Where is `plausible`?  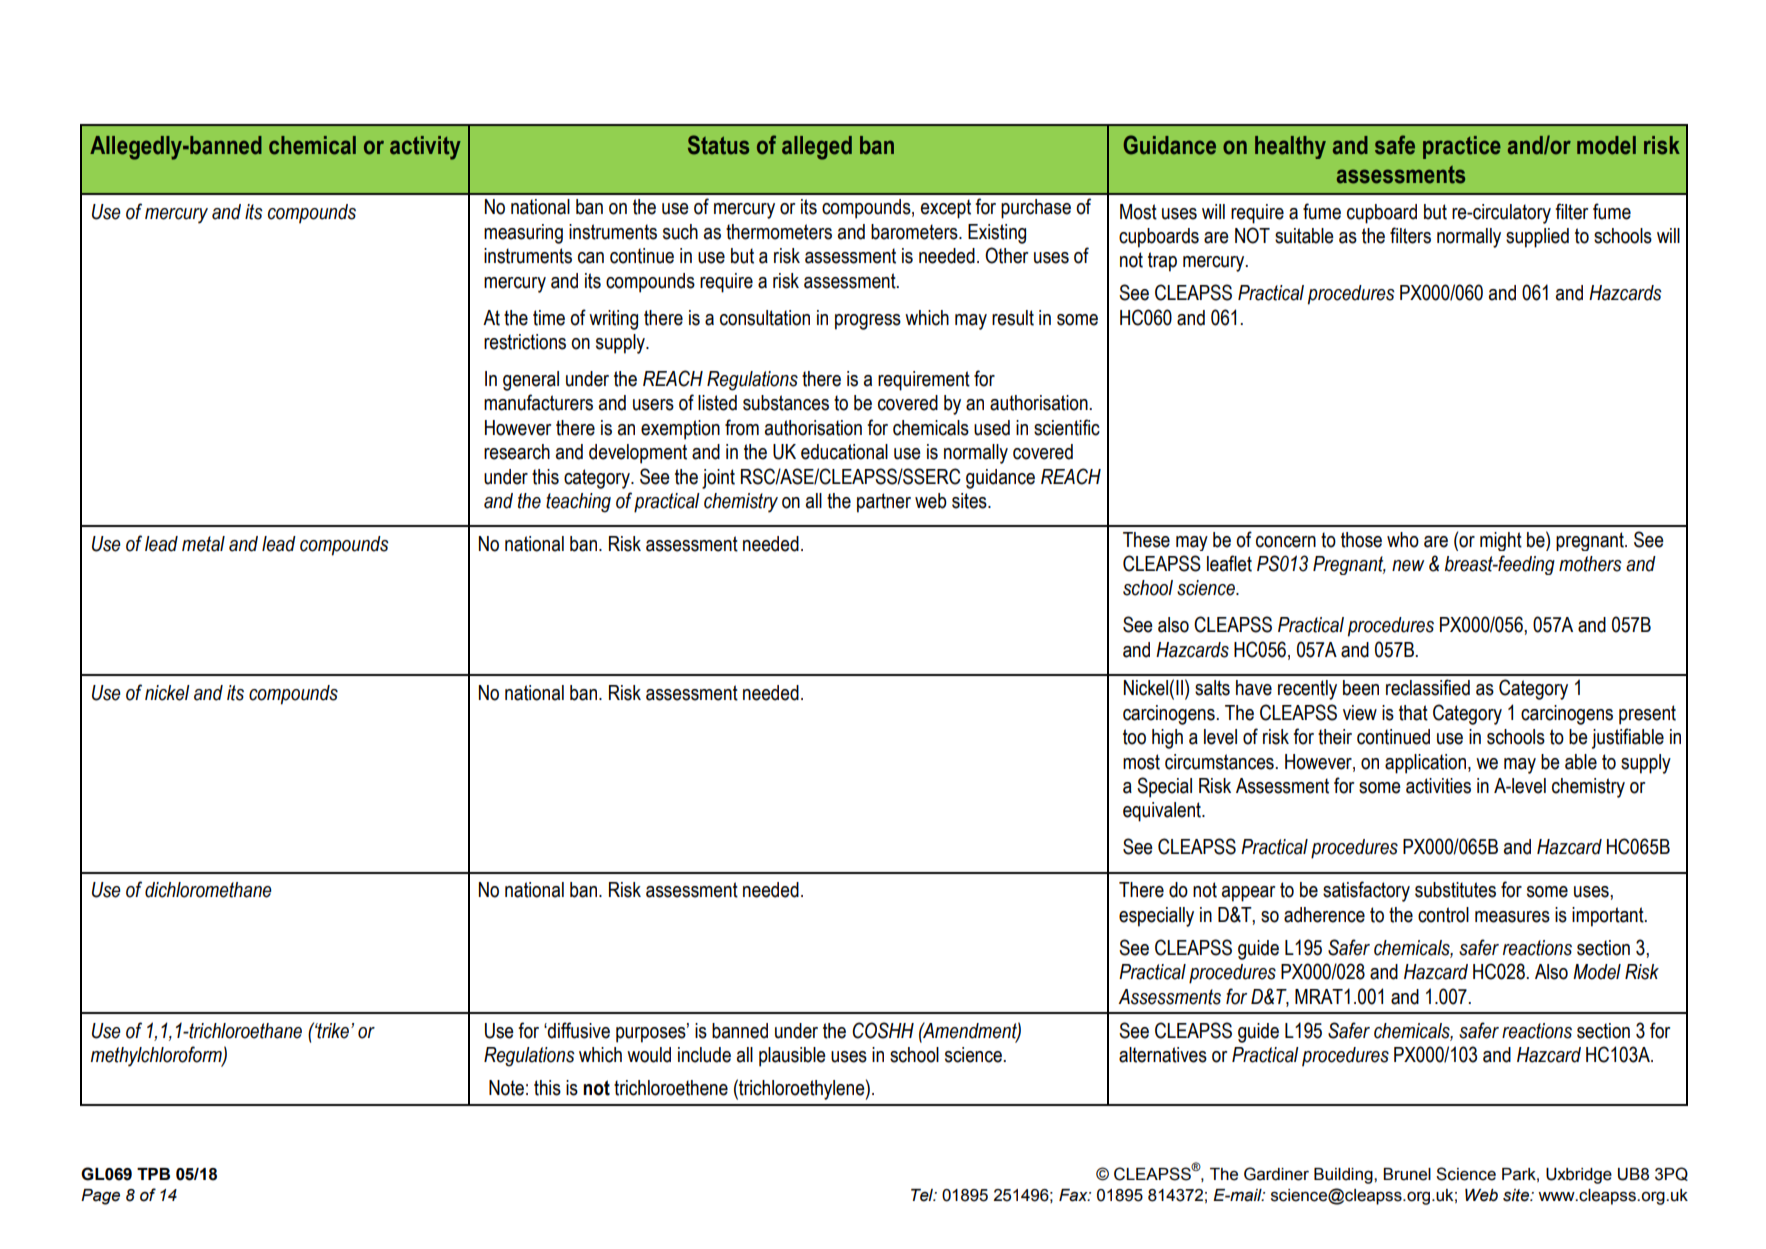
plausible is located at coordinates (792, 1057).
